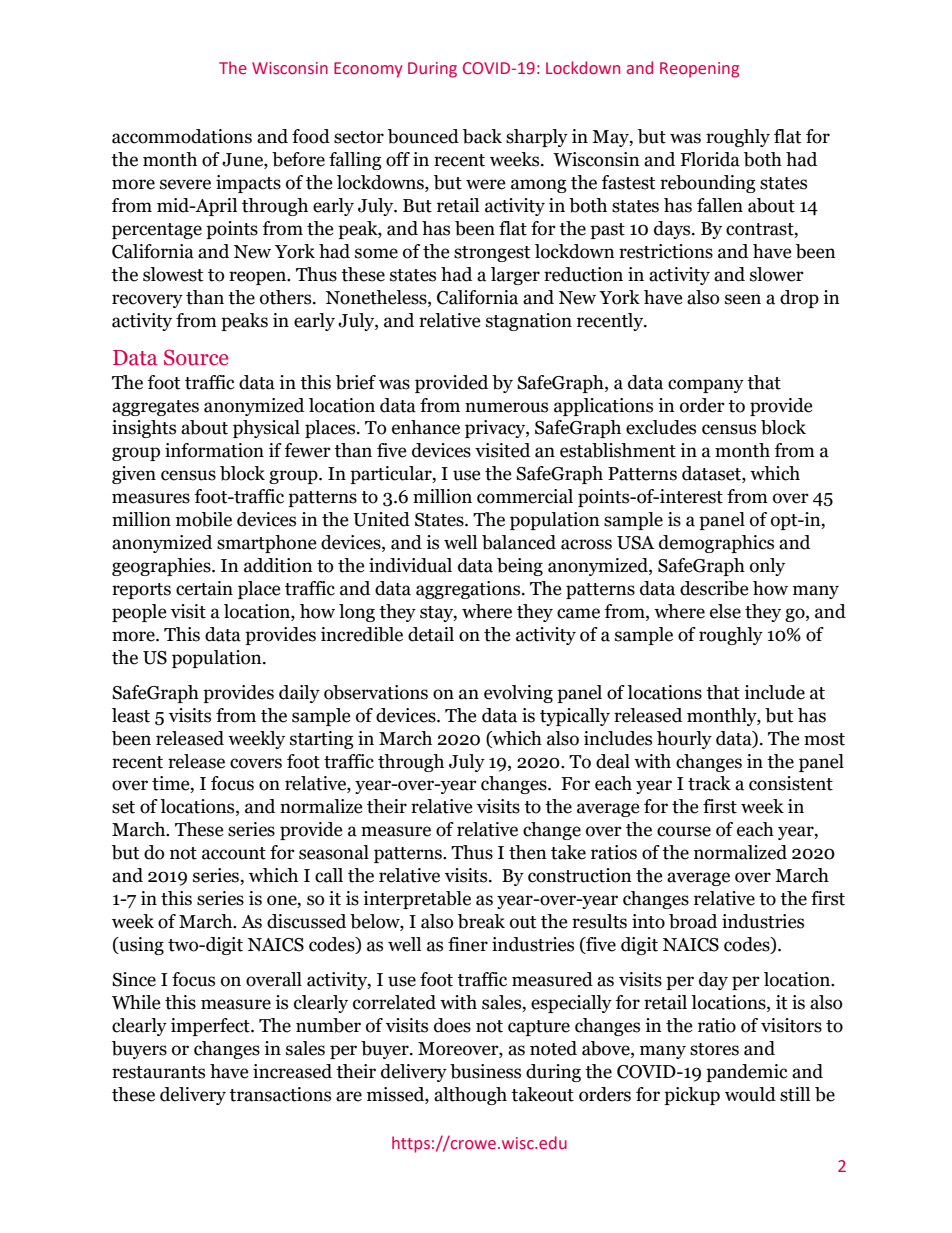 This screenshot has width=952, height=1233. I want to click on business, so click(485, 1071).
